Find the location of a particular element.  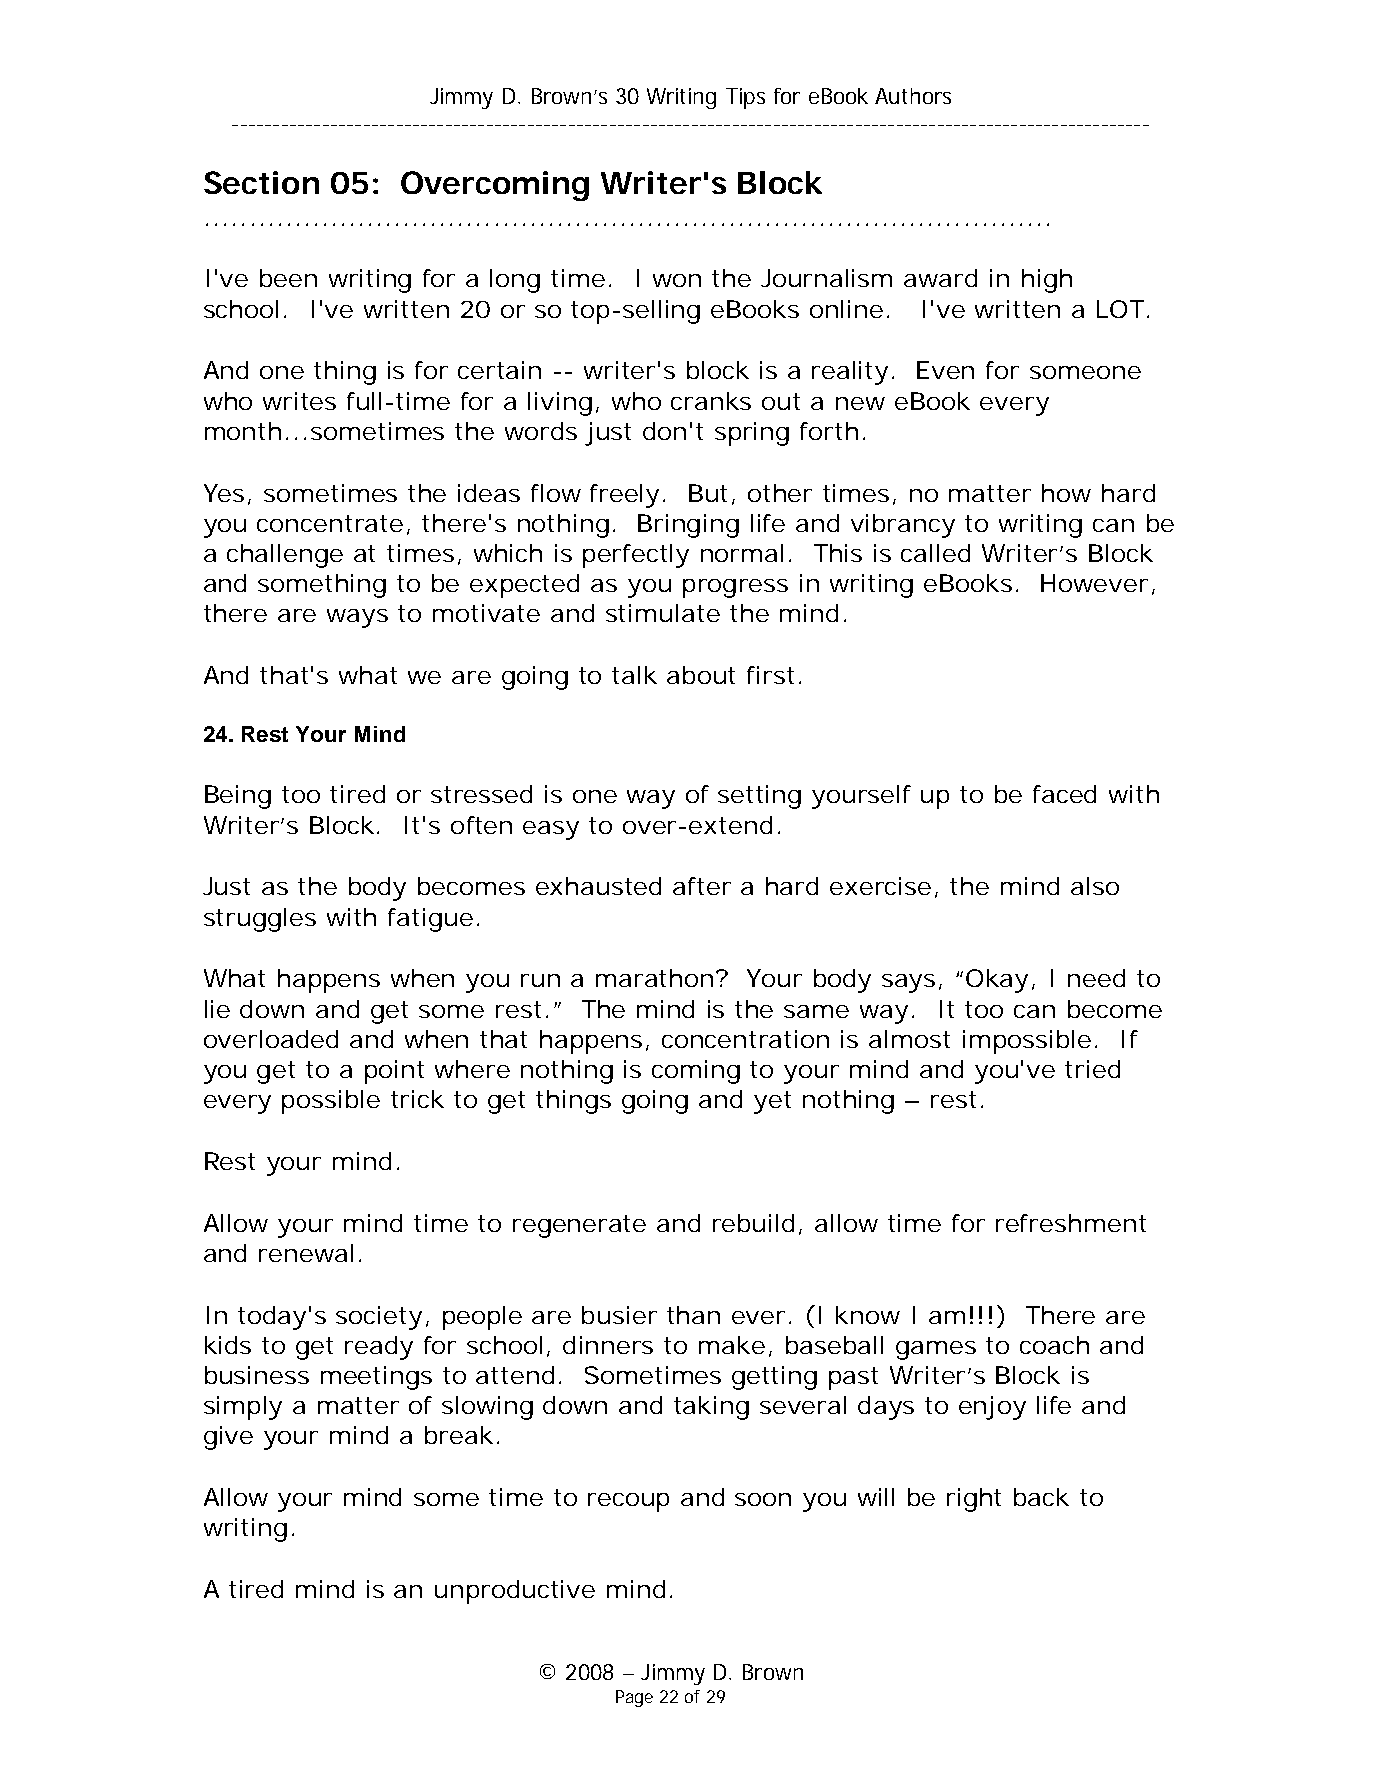

writes is located at coordinates (299, 401).
